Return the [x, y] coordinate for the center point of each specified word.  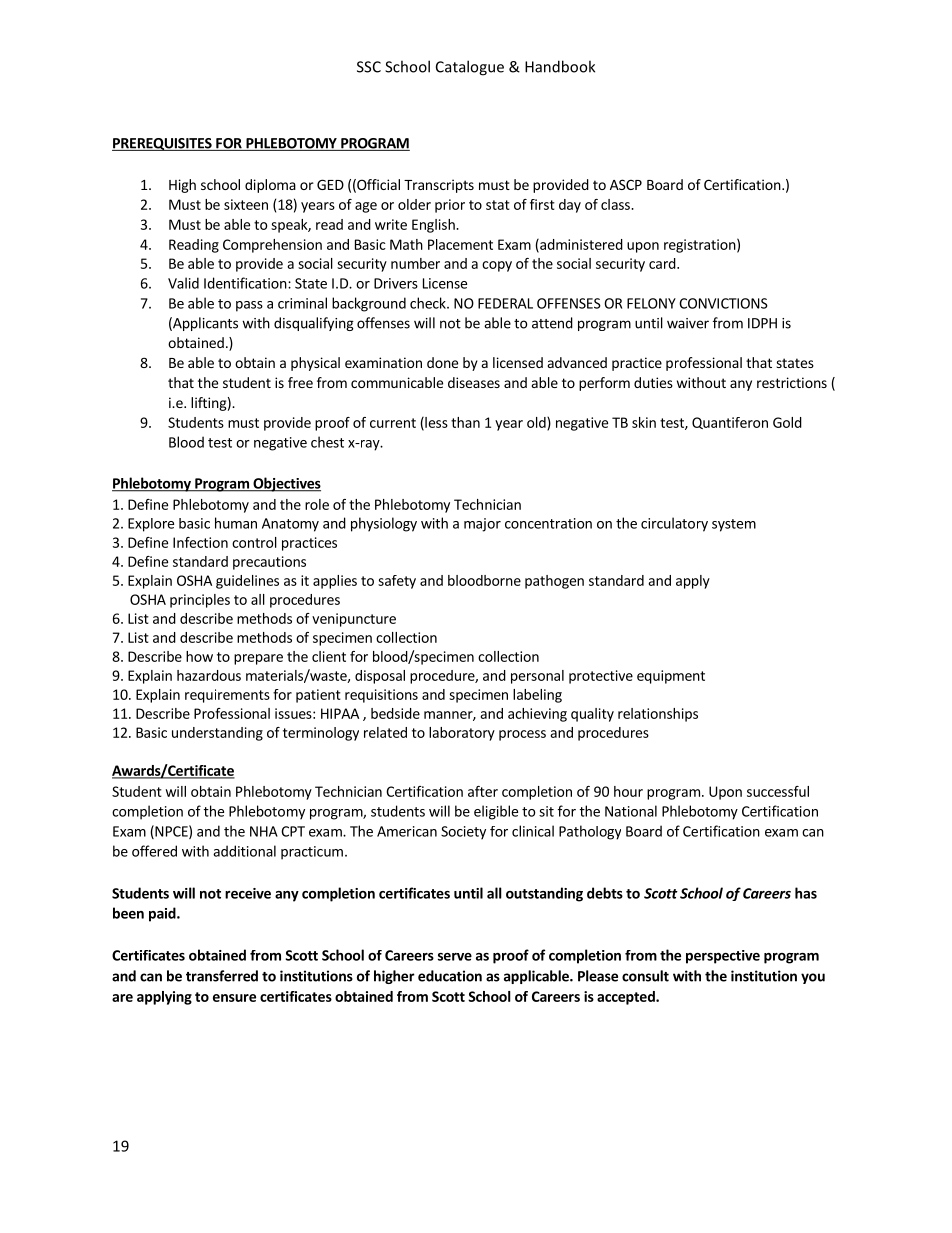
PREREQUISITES [163, 144]
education [450, 976]
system [734, 525]
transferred [222, 976]
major [482, 525]
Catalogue [470, 68]
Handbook [560, 66]
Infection [200, 542]
